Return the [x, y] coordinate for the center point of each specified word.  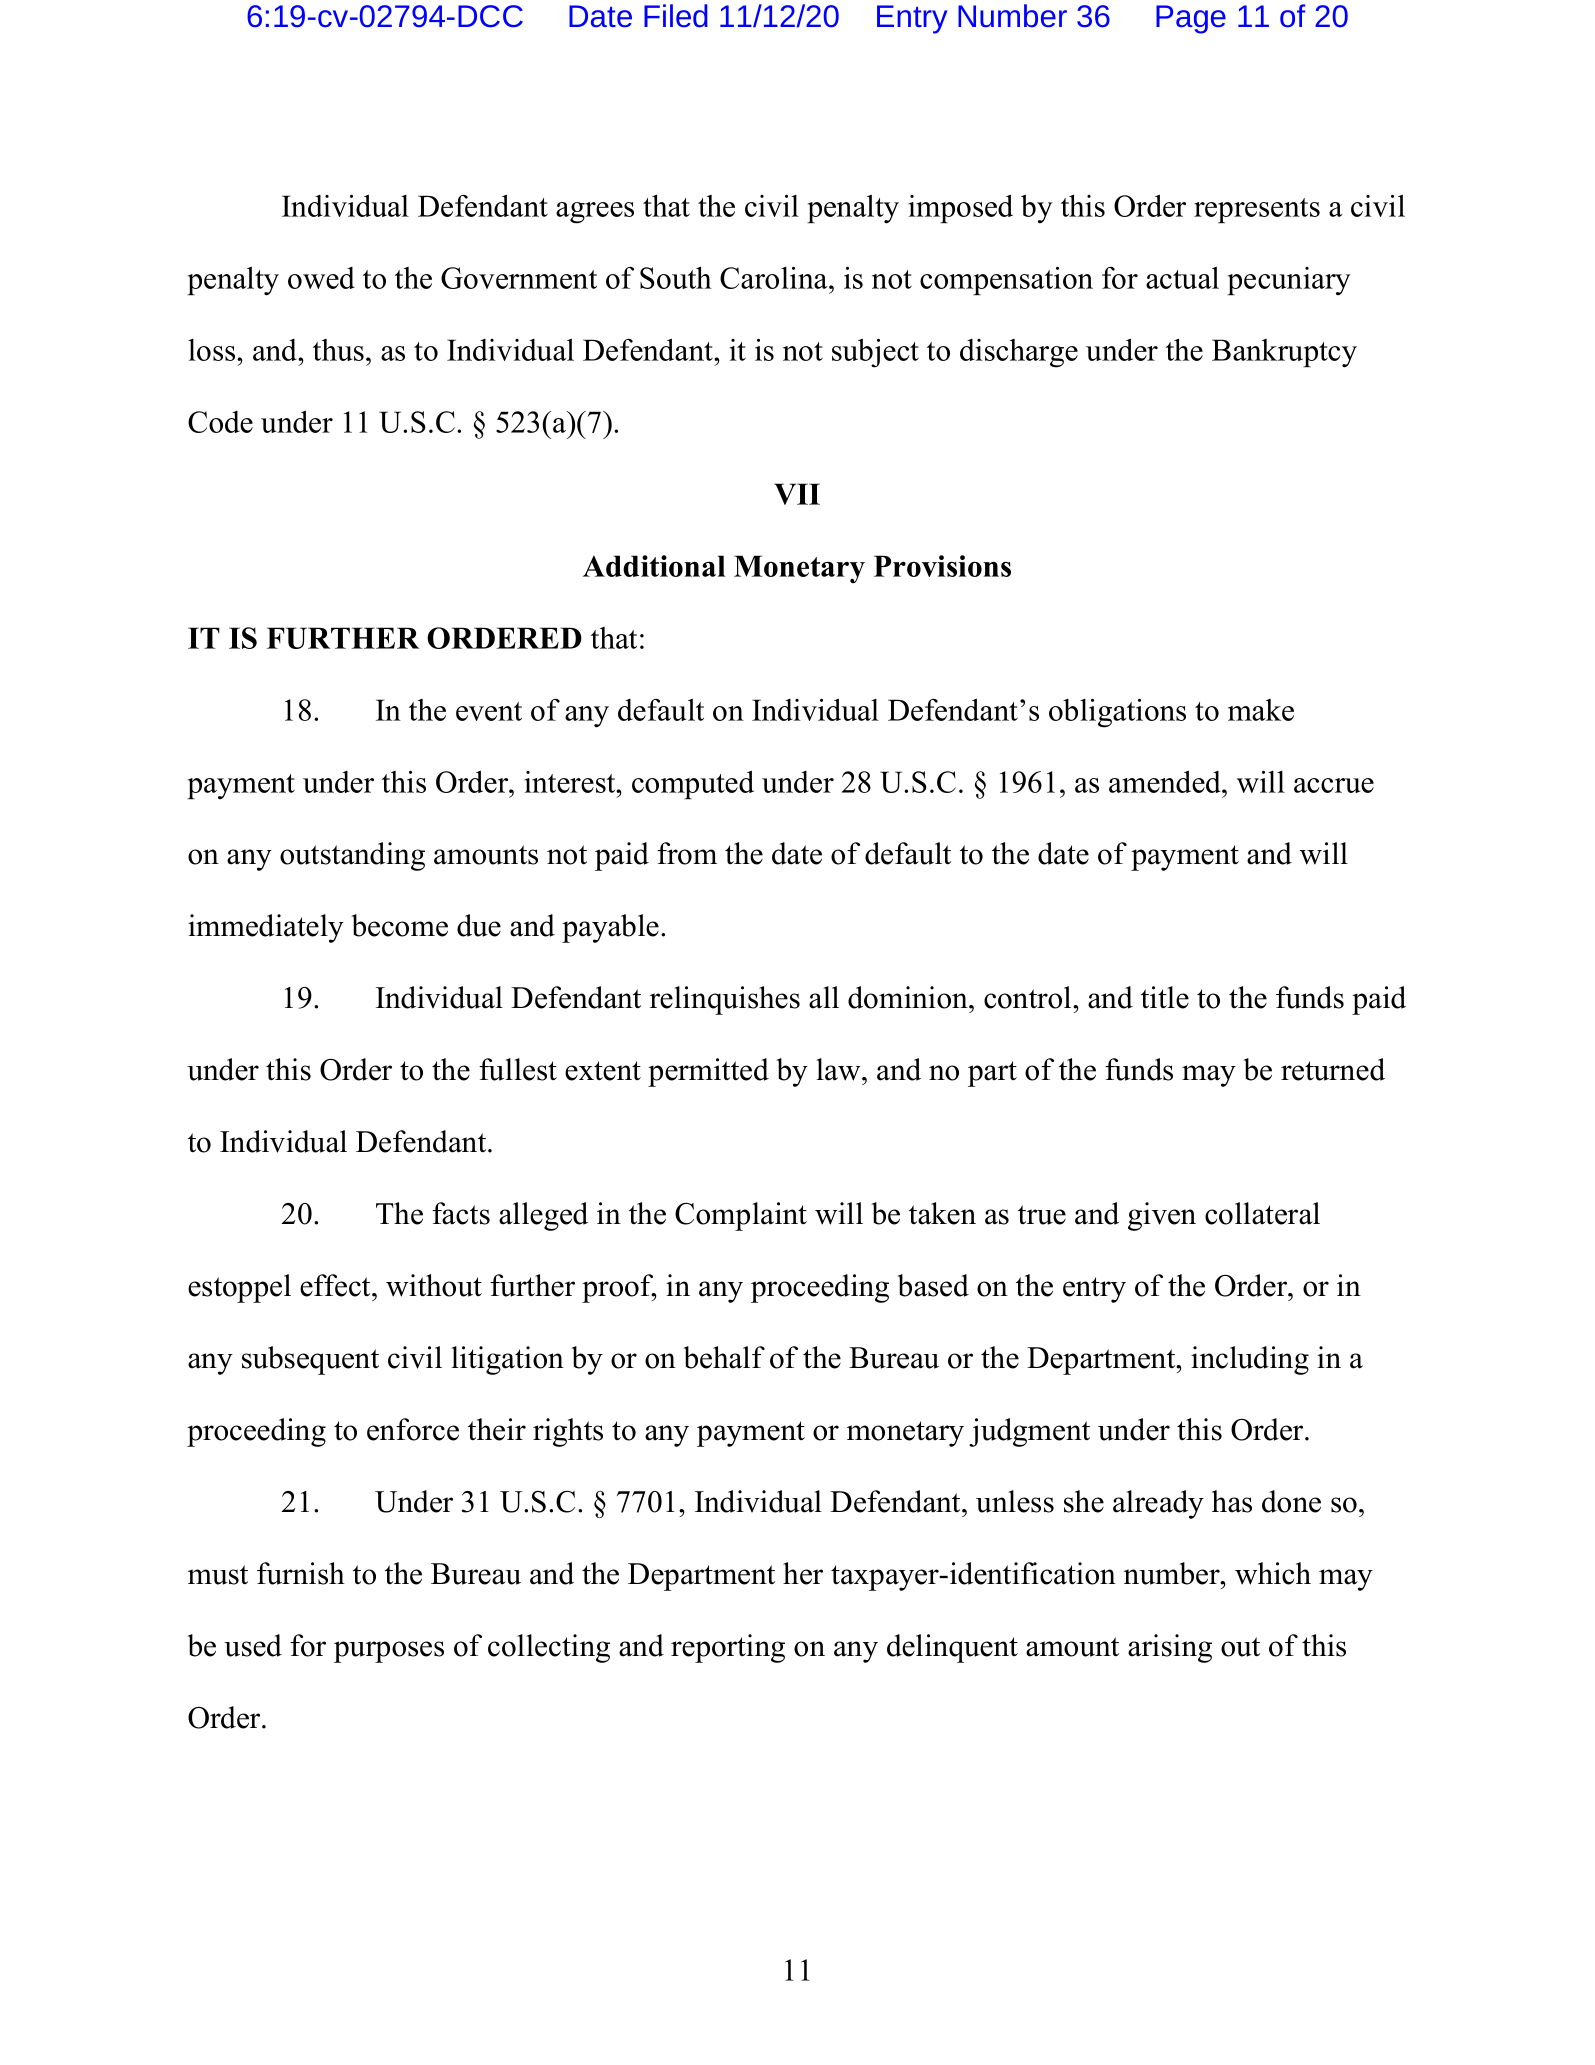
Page [1191, 19]
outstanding [352, 856]
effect [336, 1285]
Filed [676, 16]
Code [220, 422]
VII [797, 494]
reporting [728, 1648]
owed [321, 278]
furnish [301, 1573]
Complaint [741, 1216]
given [1162, 1216]
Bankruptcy [1284, 353]
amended [1166, 781]
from [687, 853]
